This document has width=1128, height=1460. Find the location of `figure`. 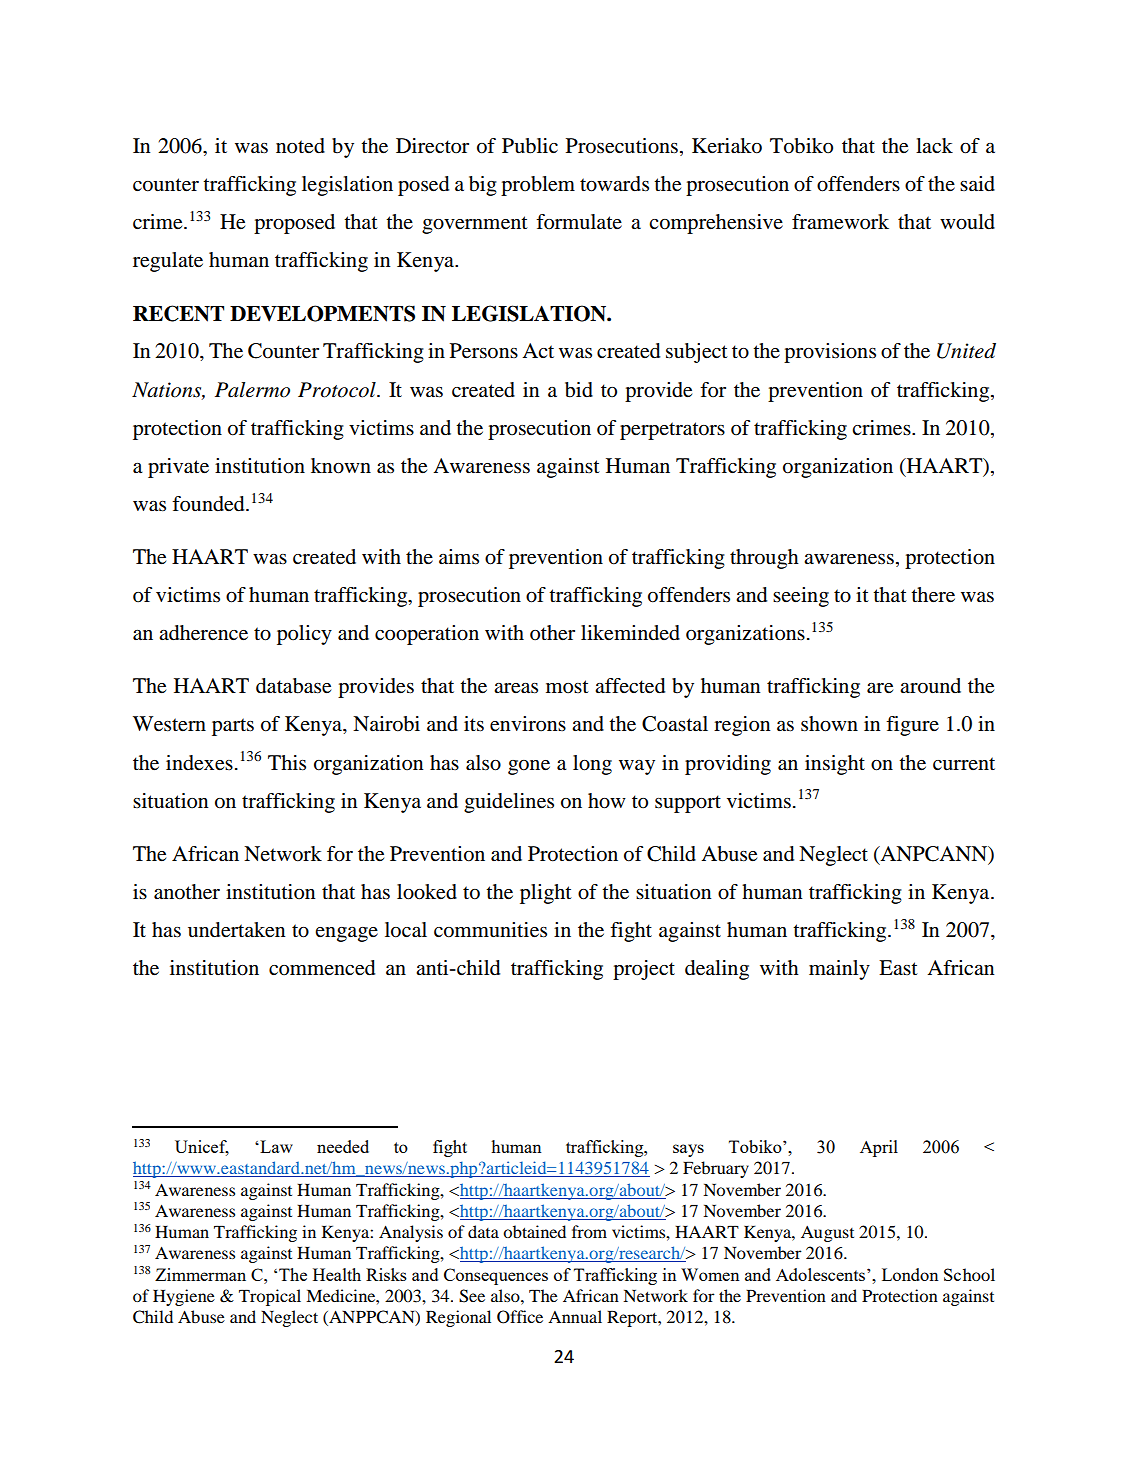

figure is located at coordinates (912, 726).
